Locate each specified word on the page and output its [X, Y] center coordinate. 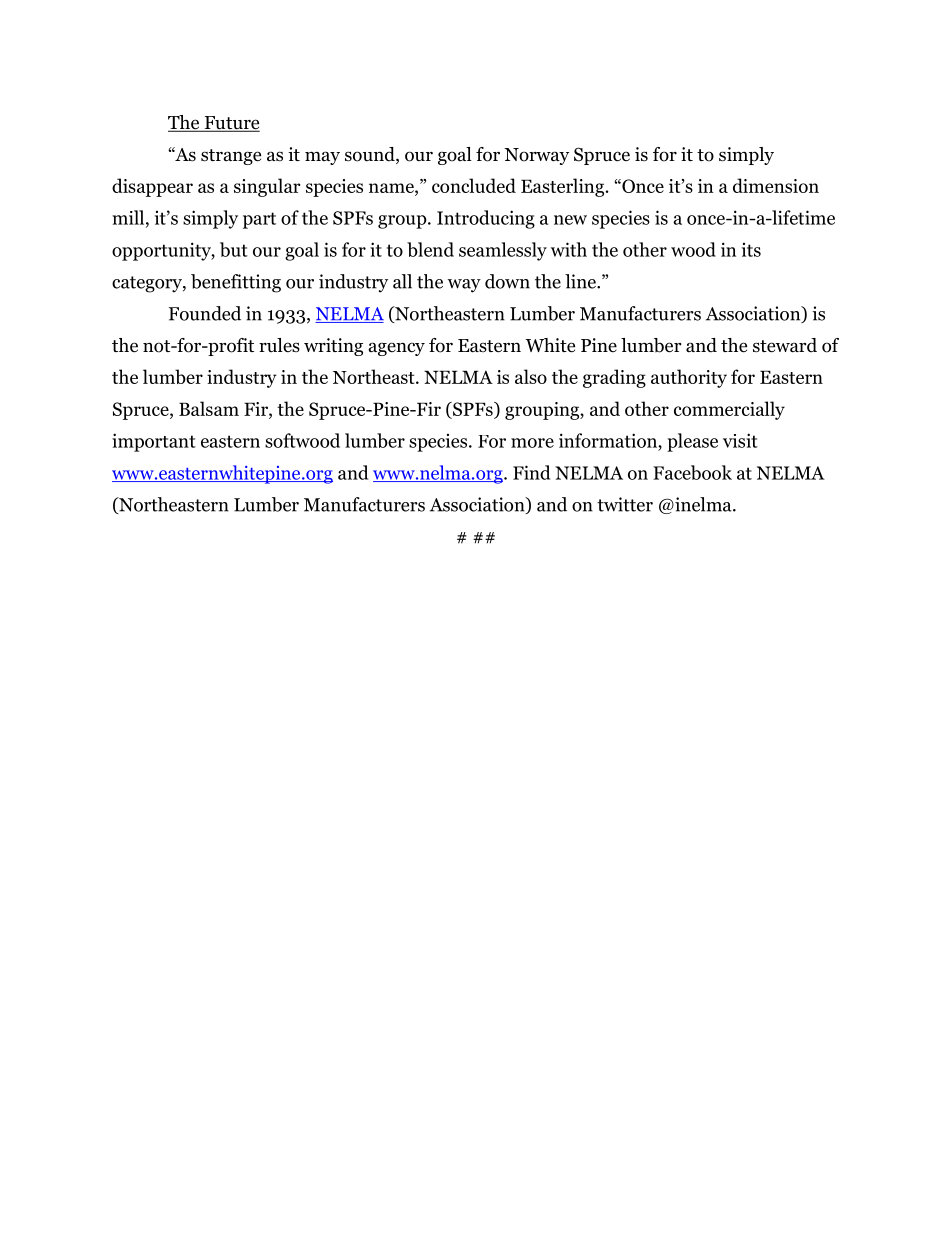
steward [785, 345]
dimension [776, 185]
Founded [205, 313]
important [154, 442]
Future [231, 124]
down [507, 281]
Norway [536, 156]
